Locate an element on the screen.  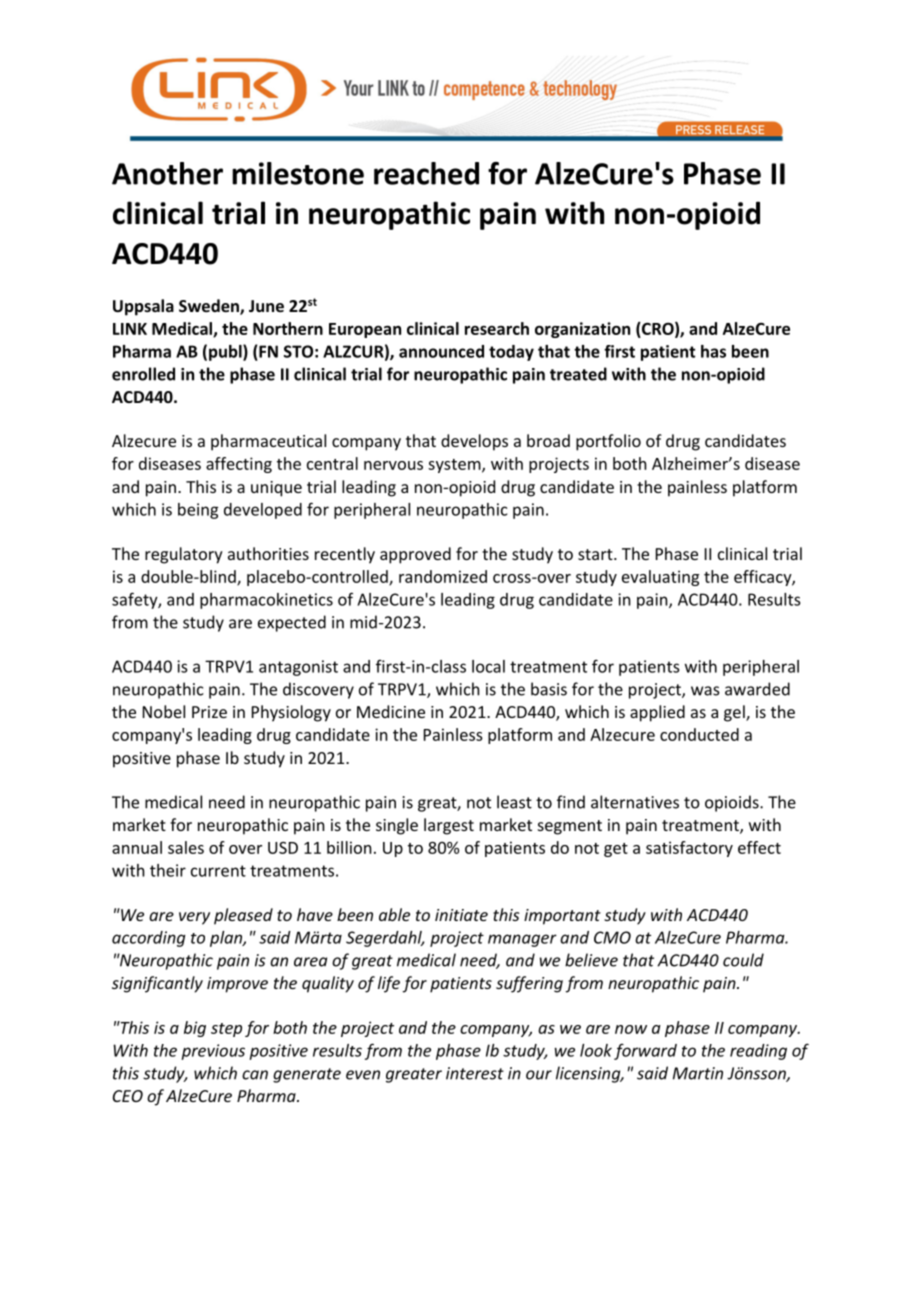
expected is located at coordinates (292, 623).
